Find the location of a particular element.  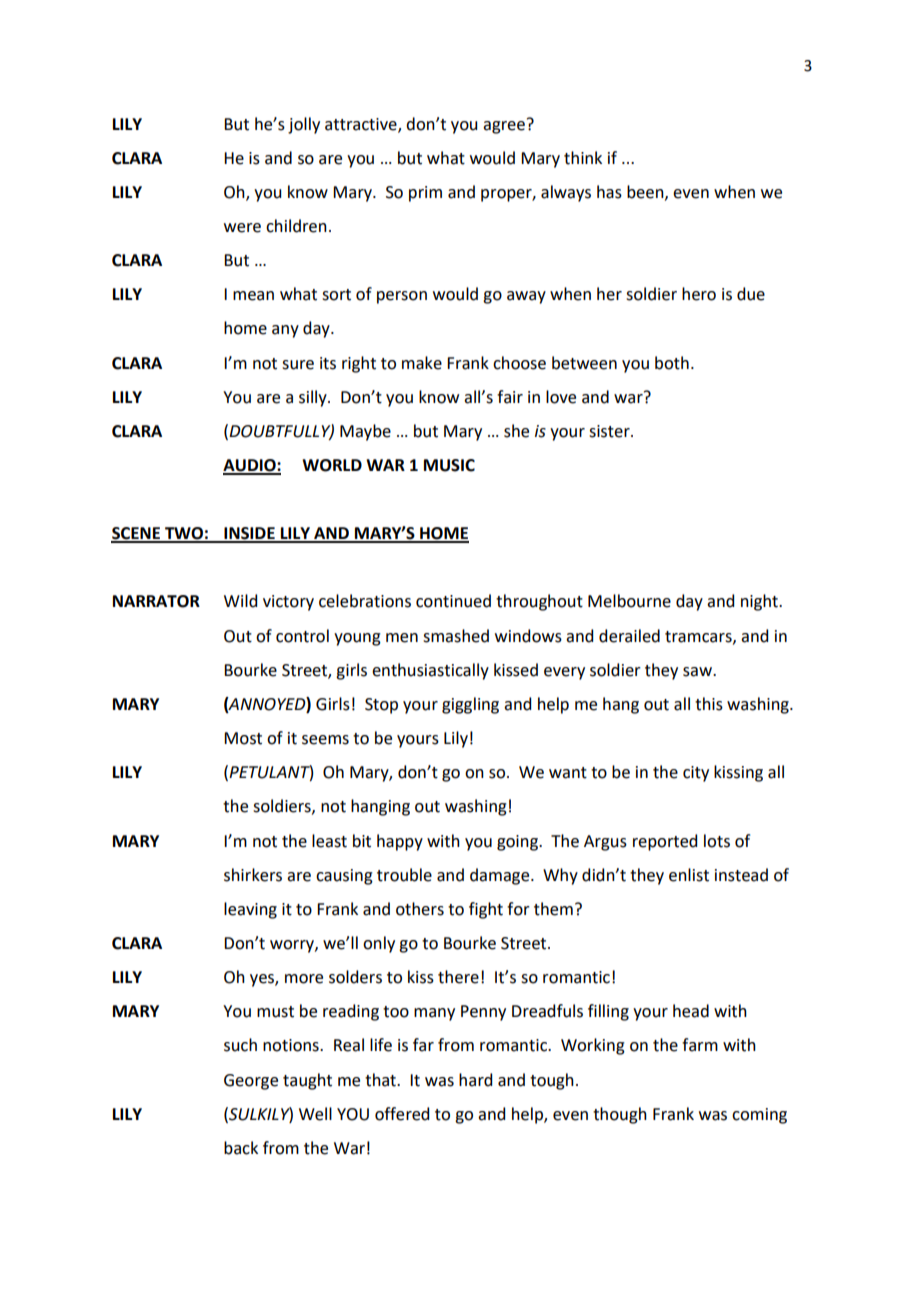

back is located at coordinates (241, 1148).
